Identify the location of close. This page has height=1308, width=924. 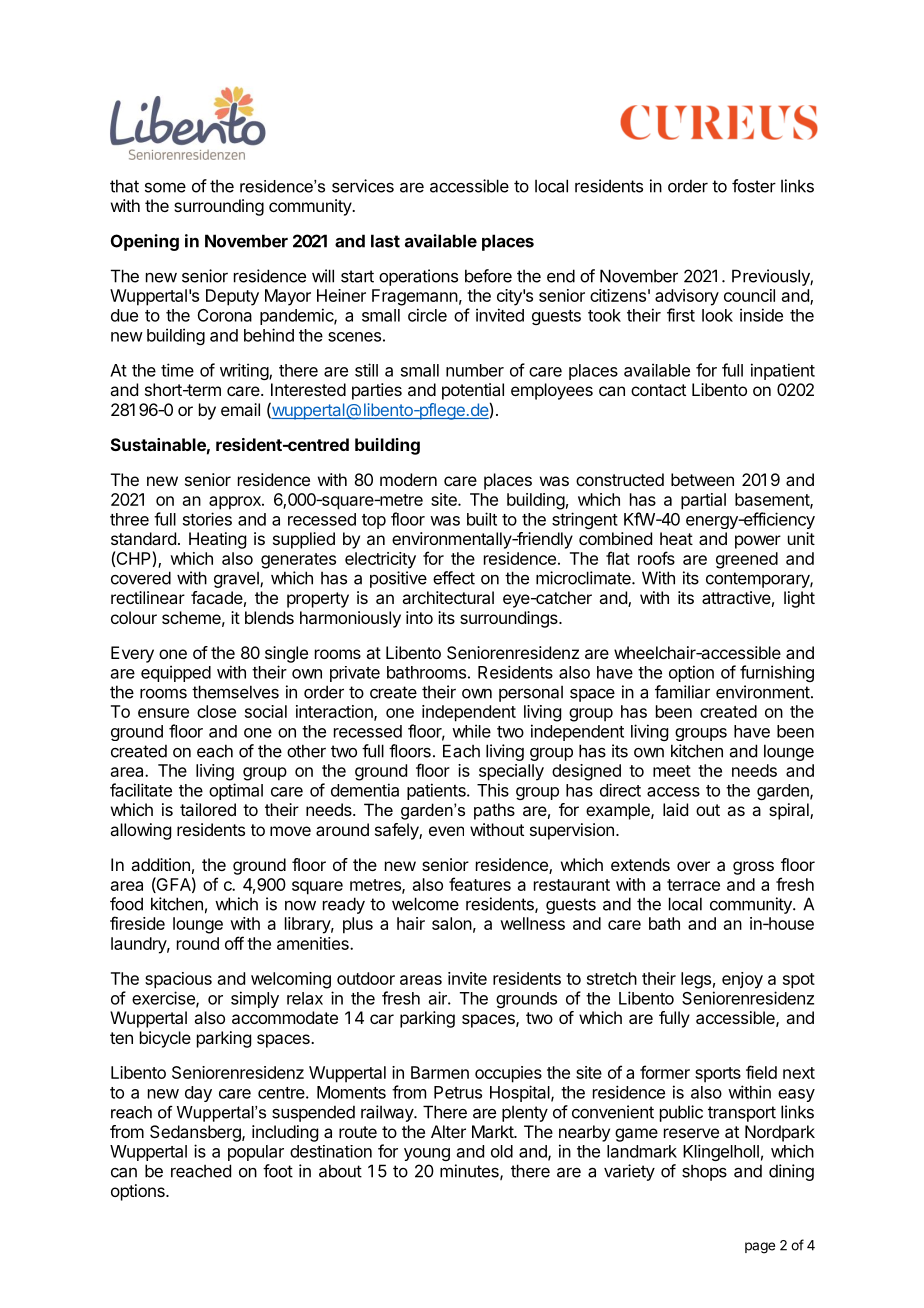
(216, 711).
